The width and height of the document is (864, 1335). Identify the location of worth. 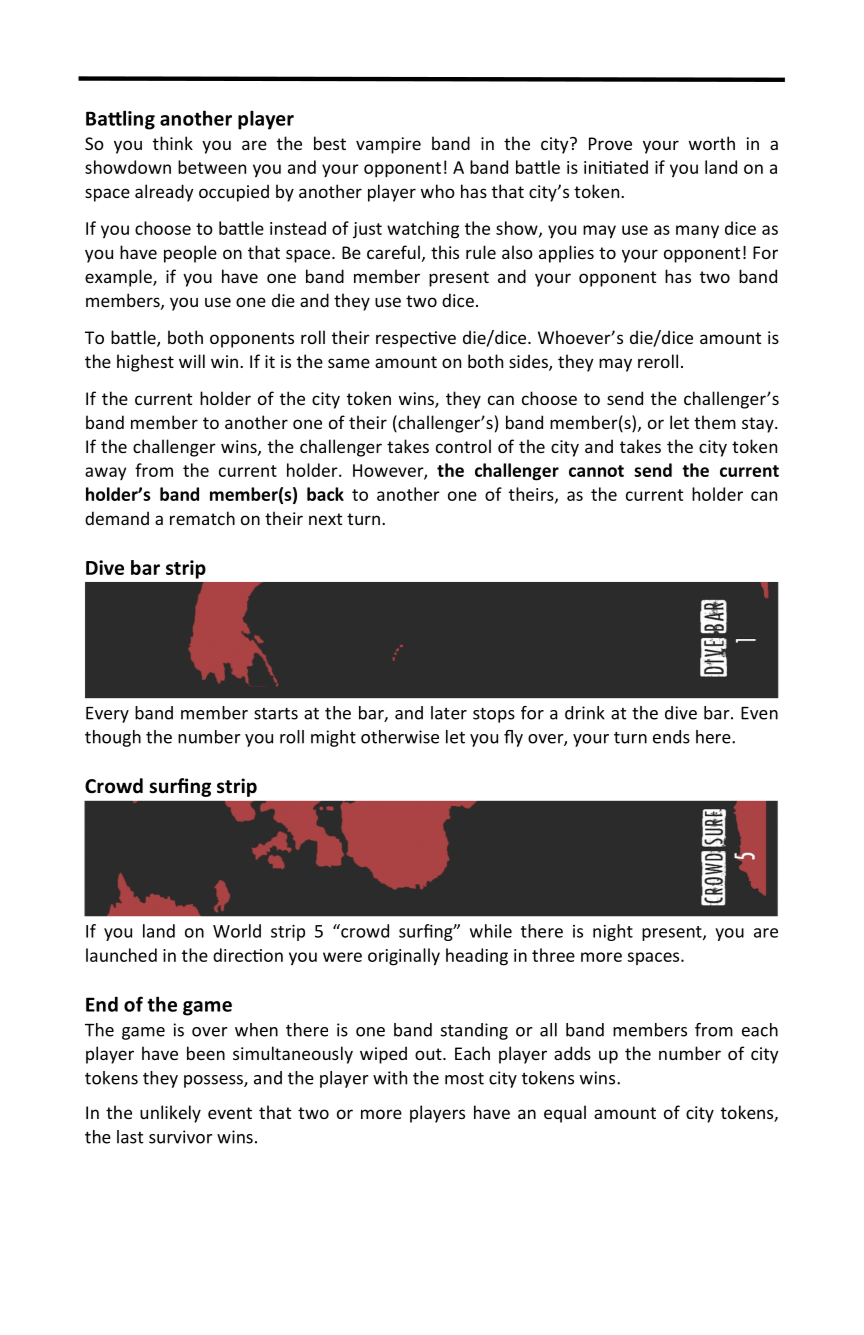
(712, 143).
